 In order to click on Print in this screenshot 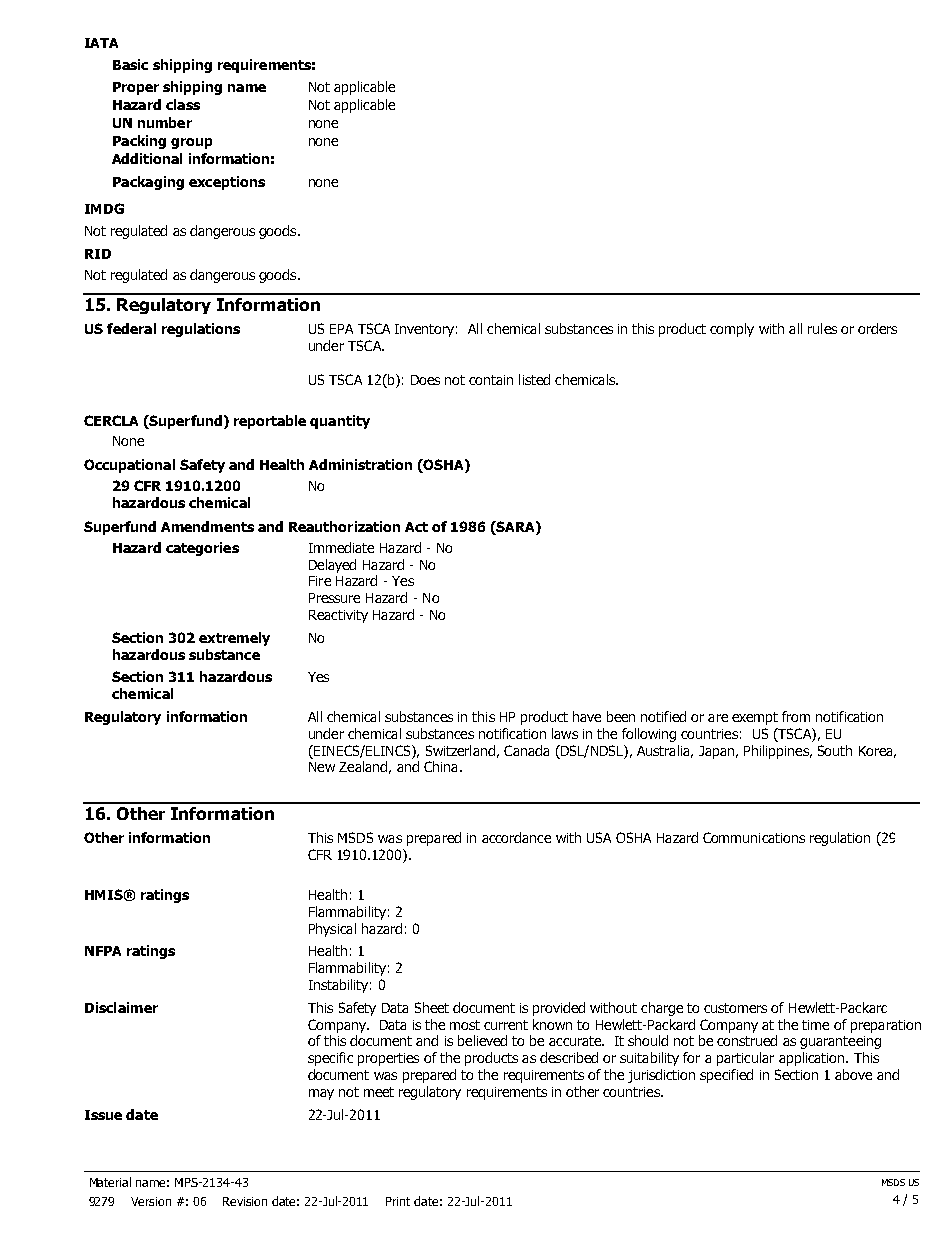, I will do `click(398, 1201)`.
